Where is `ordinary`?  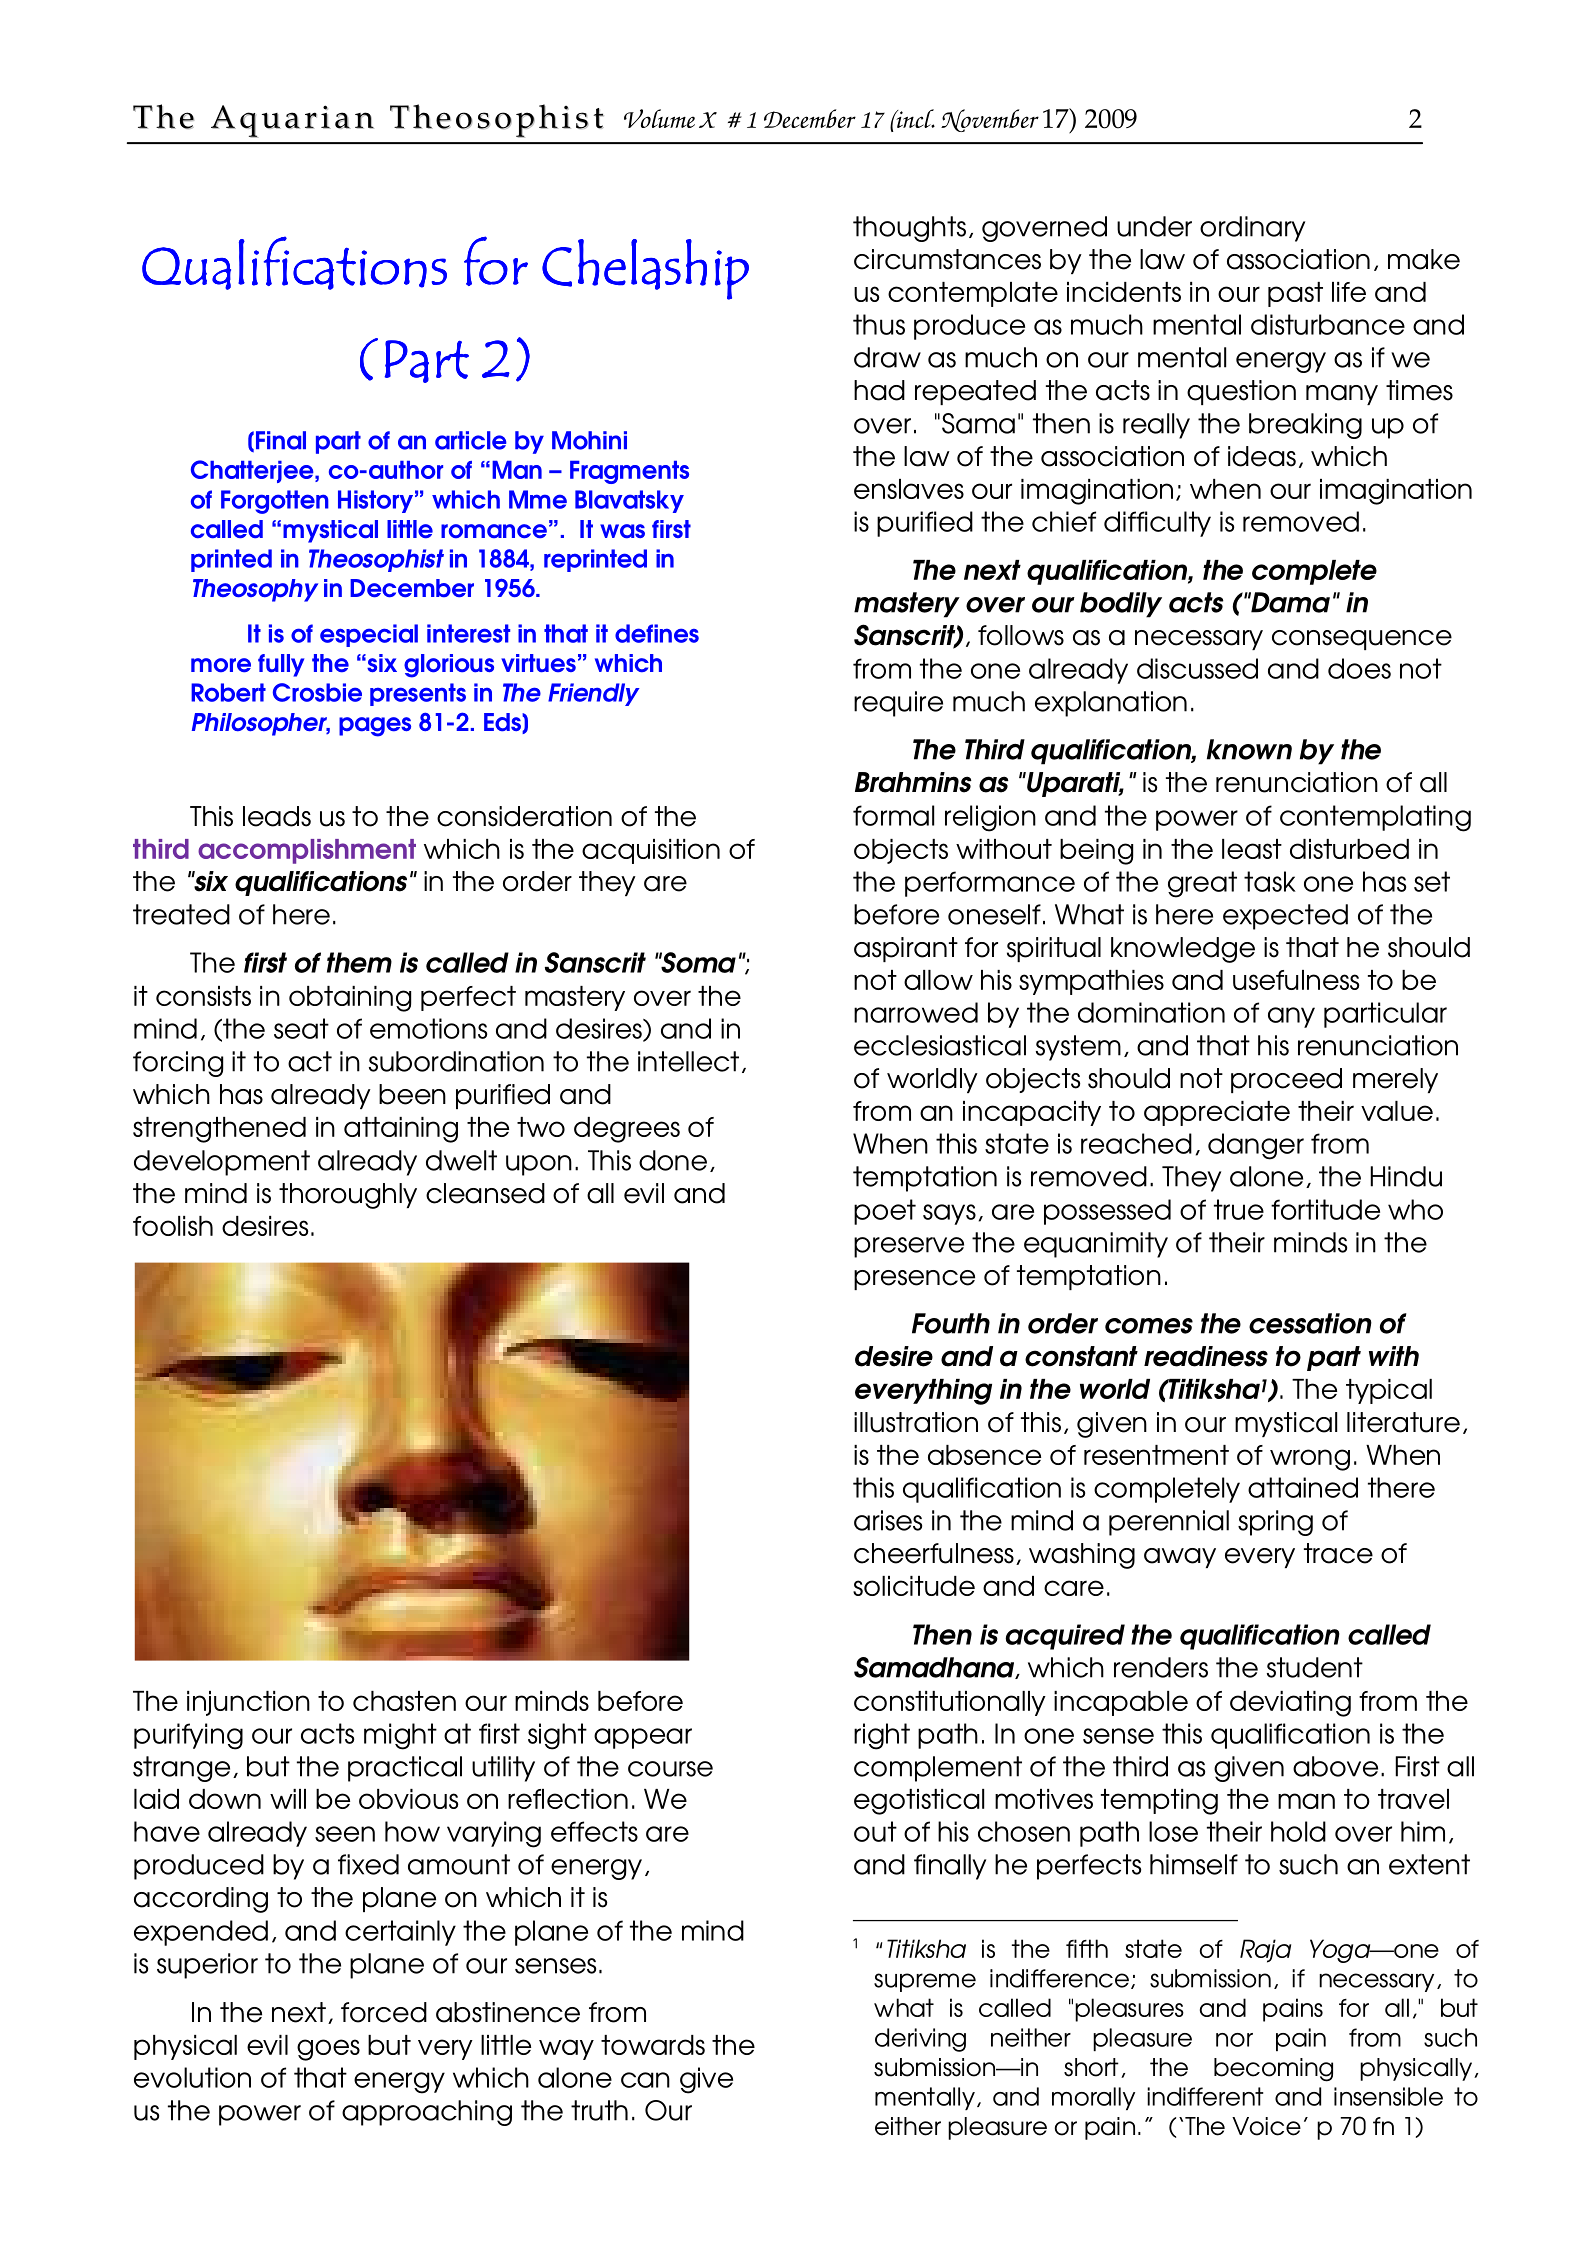 ordinary is located at coordinates (1252, 229).
